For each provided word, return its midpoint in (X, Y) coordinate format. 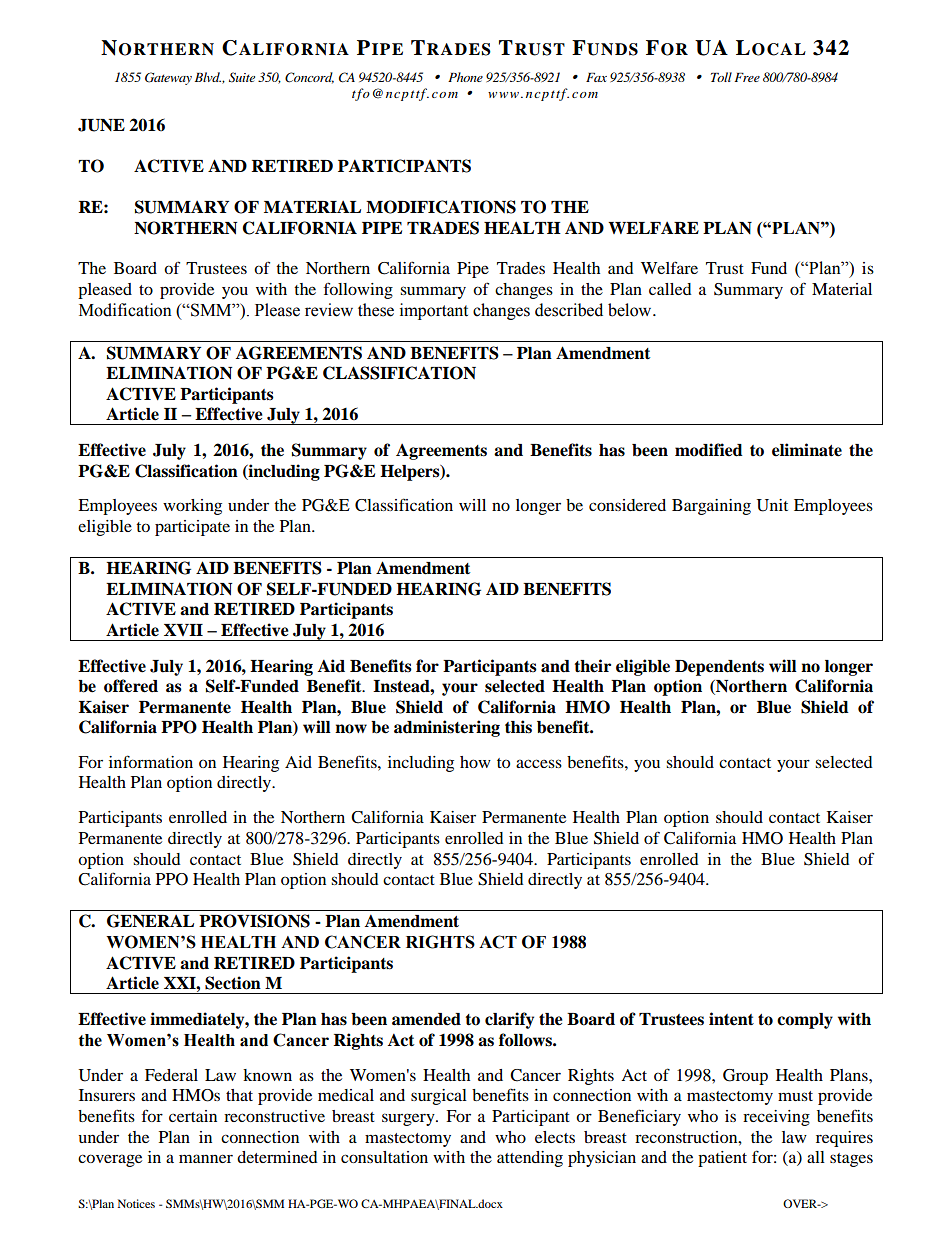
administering (447, 728)
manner (206, 1158)
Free (747, 77)
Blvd (208, 77)
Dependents (719, 668)
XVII (183, 630)
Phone (465, 77)
